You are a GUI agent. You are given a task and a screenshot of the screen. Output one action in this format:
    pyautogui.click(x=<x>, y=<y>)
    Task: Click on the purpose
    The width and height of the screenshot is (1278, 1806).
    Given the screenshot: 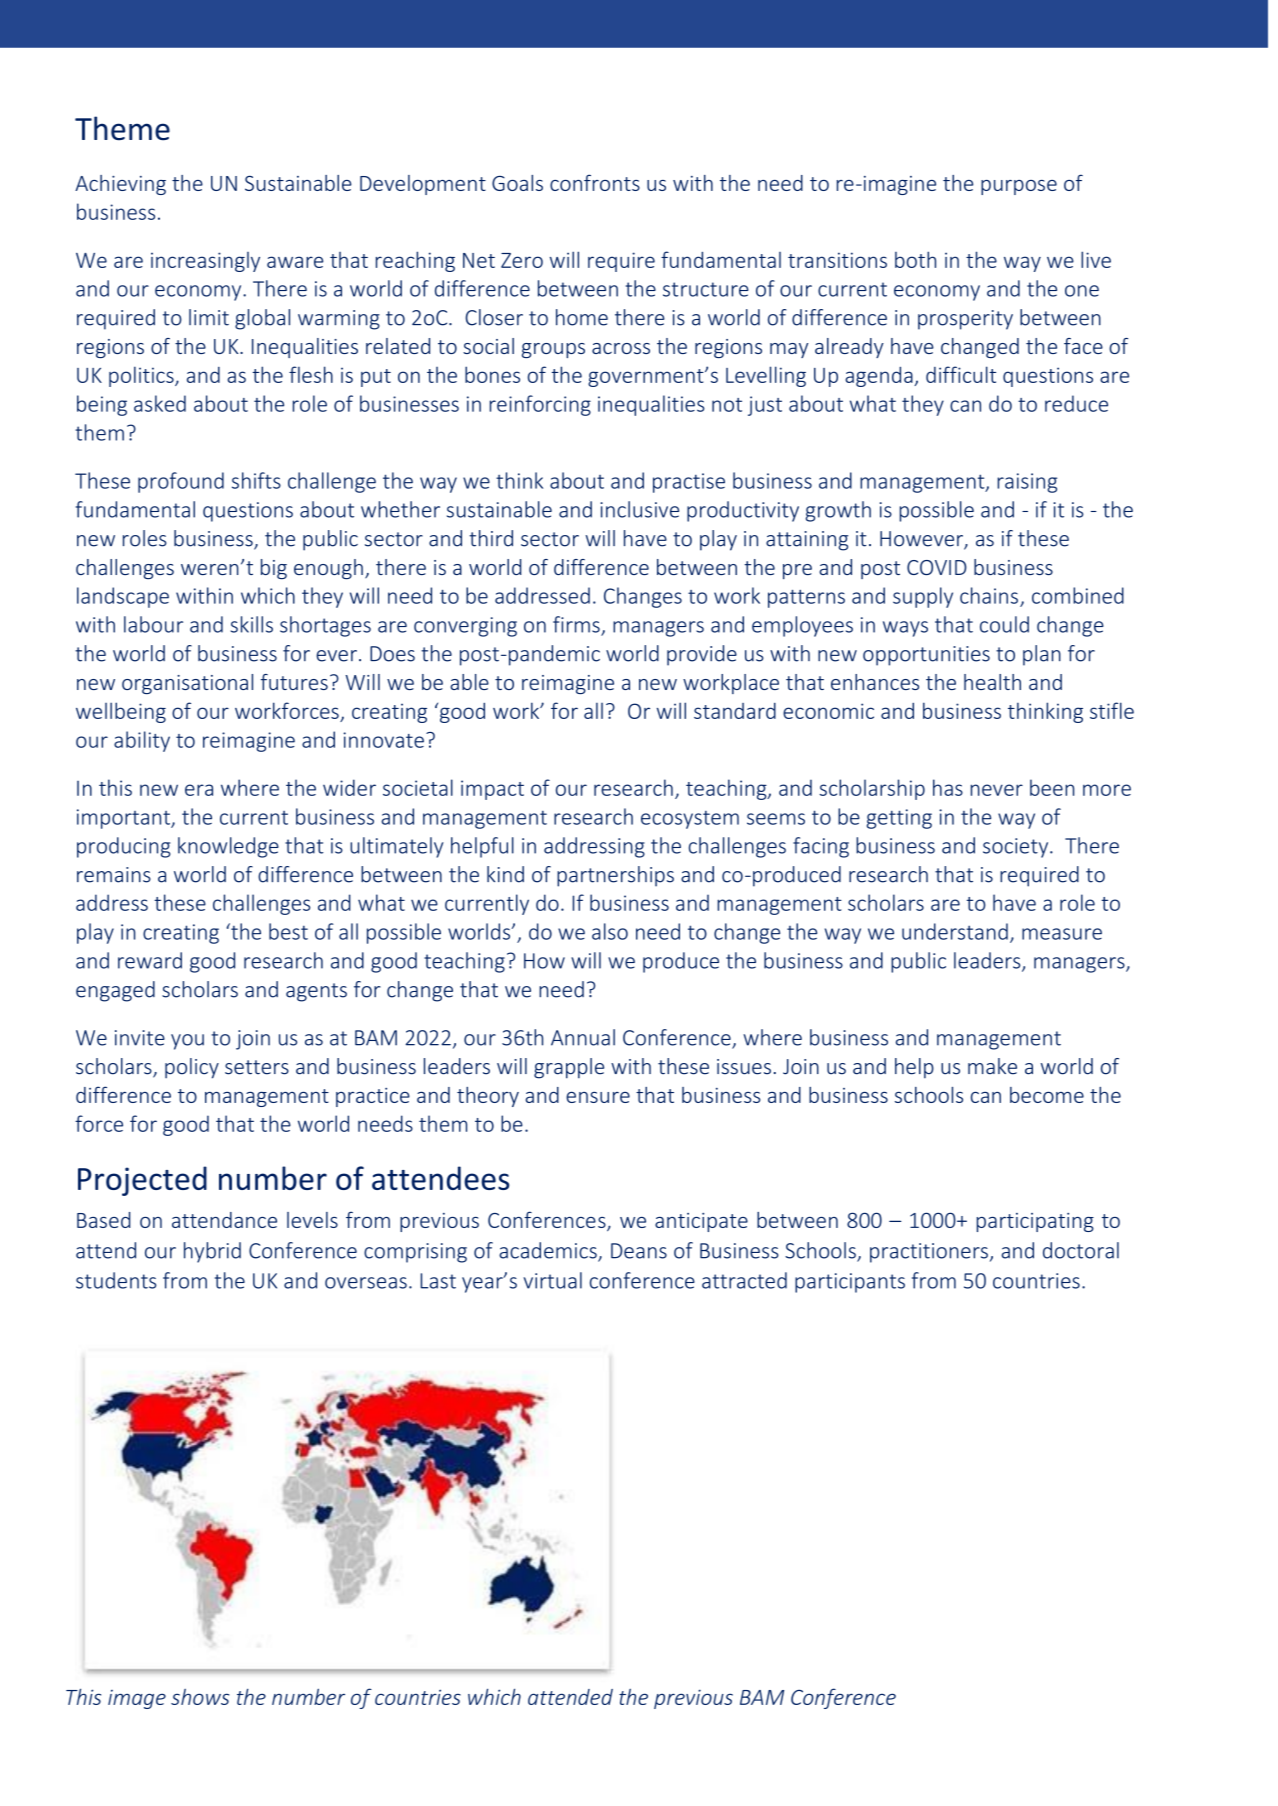 What is the action you would take?
    pyautogui.click(x=1019, y=187)
